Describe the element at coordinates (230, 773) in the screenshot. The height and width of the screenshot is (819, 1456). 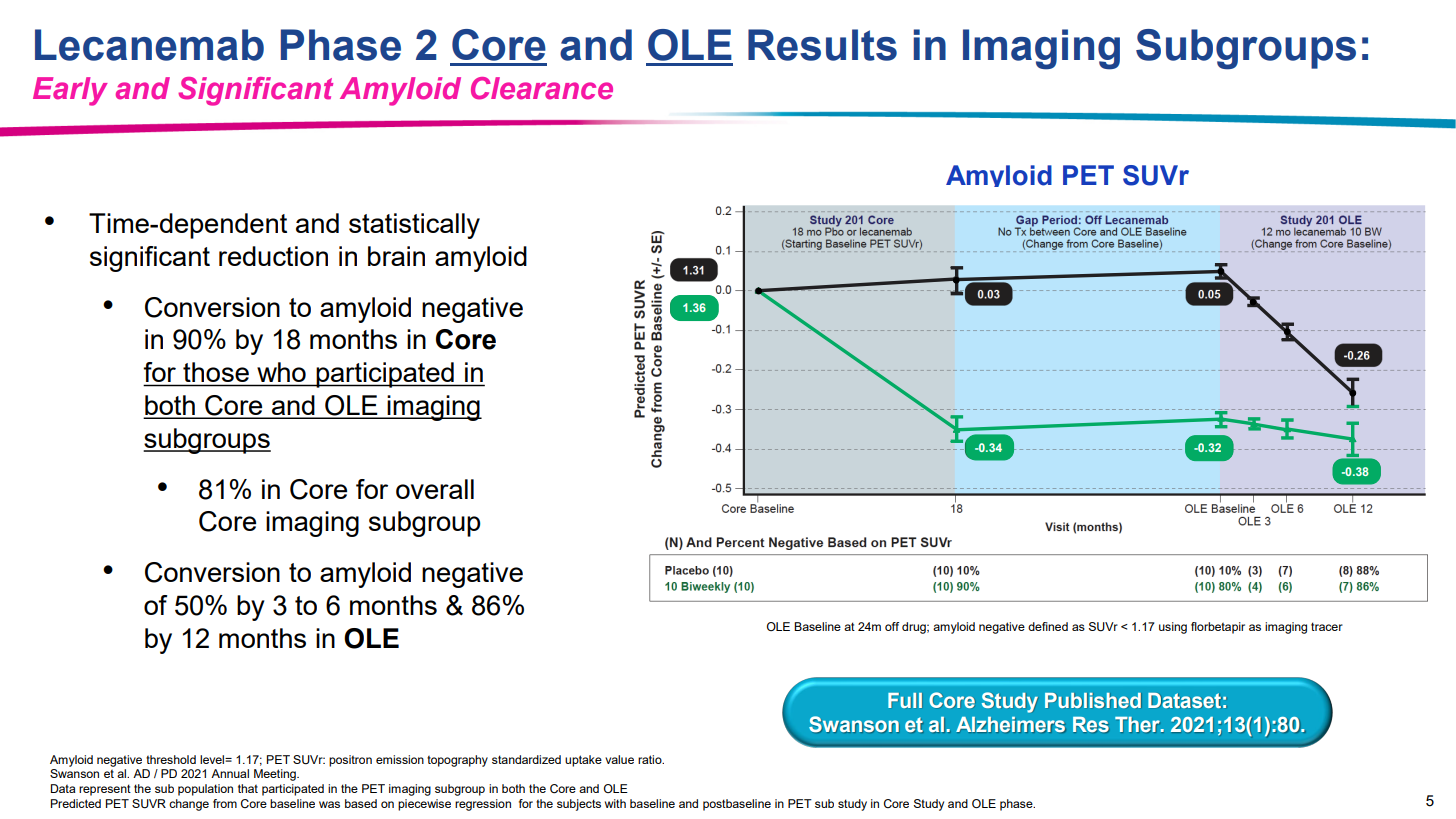
I see `Annual` at that location.
